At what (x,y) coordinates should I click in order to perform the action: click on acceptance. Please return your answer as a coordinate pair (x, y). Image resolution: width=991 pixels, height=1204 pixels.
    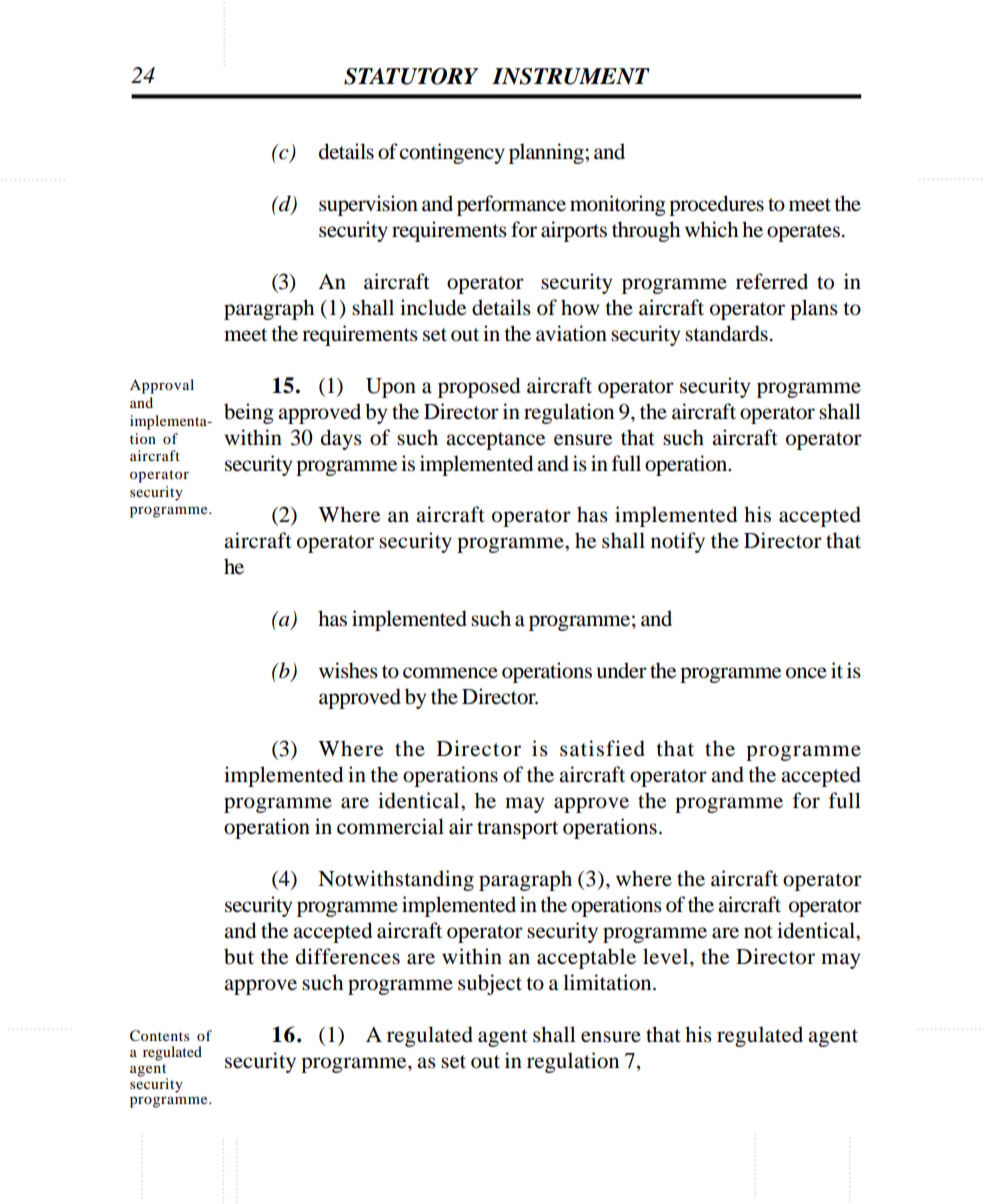
    Looking at the image, I should click on (495, 441).
